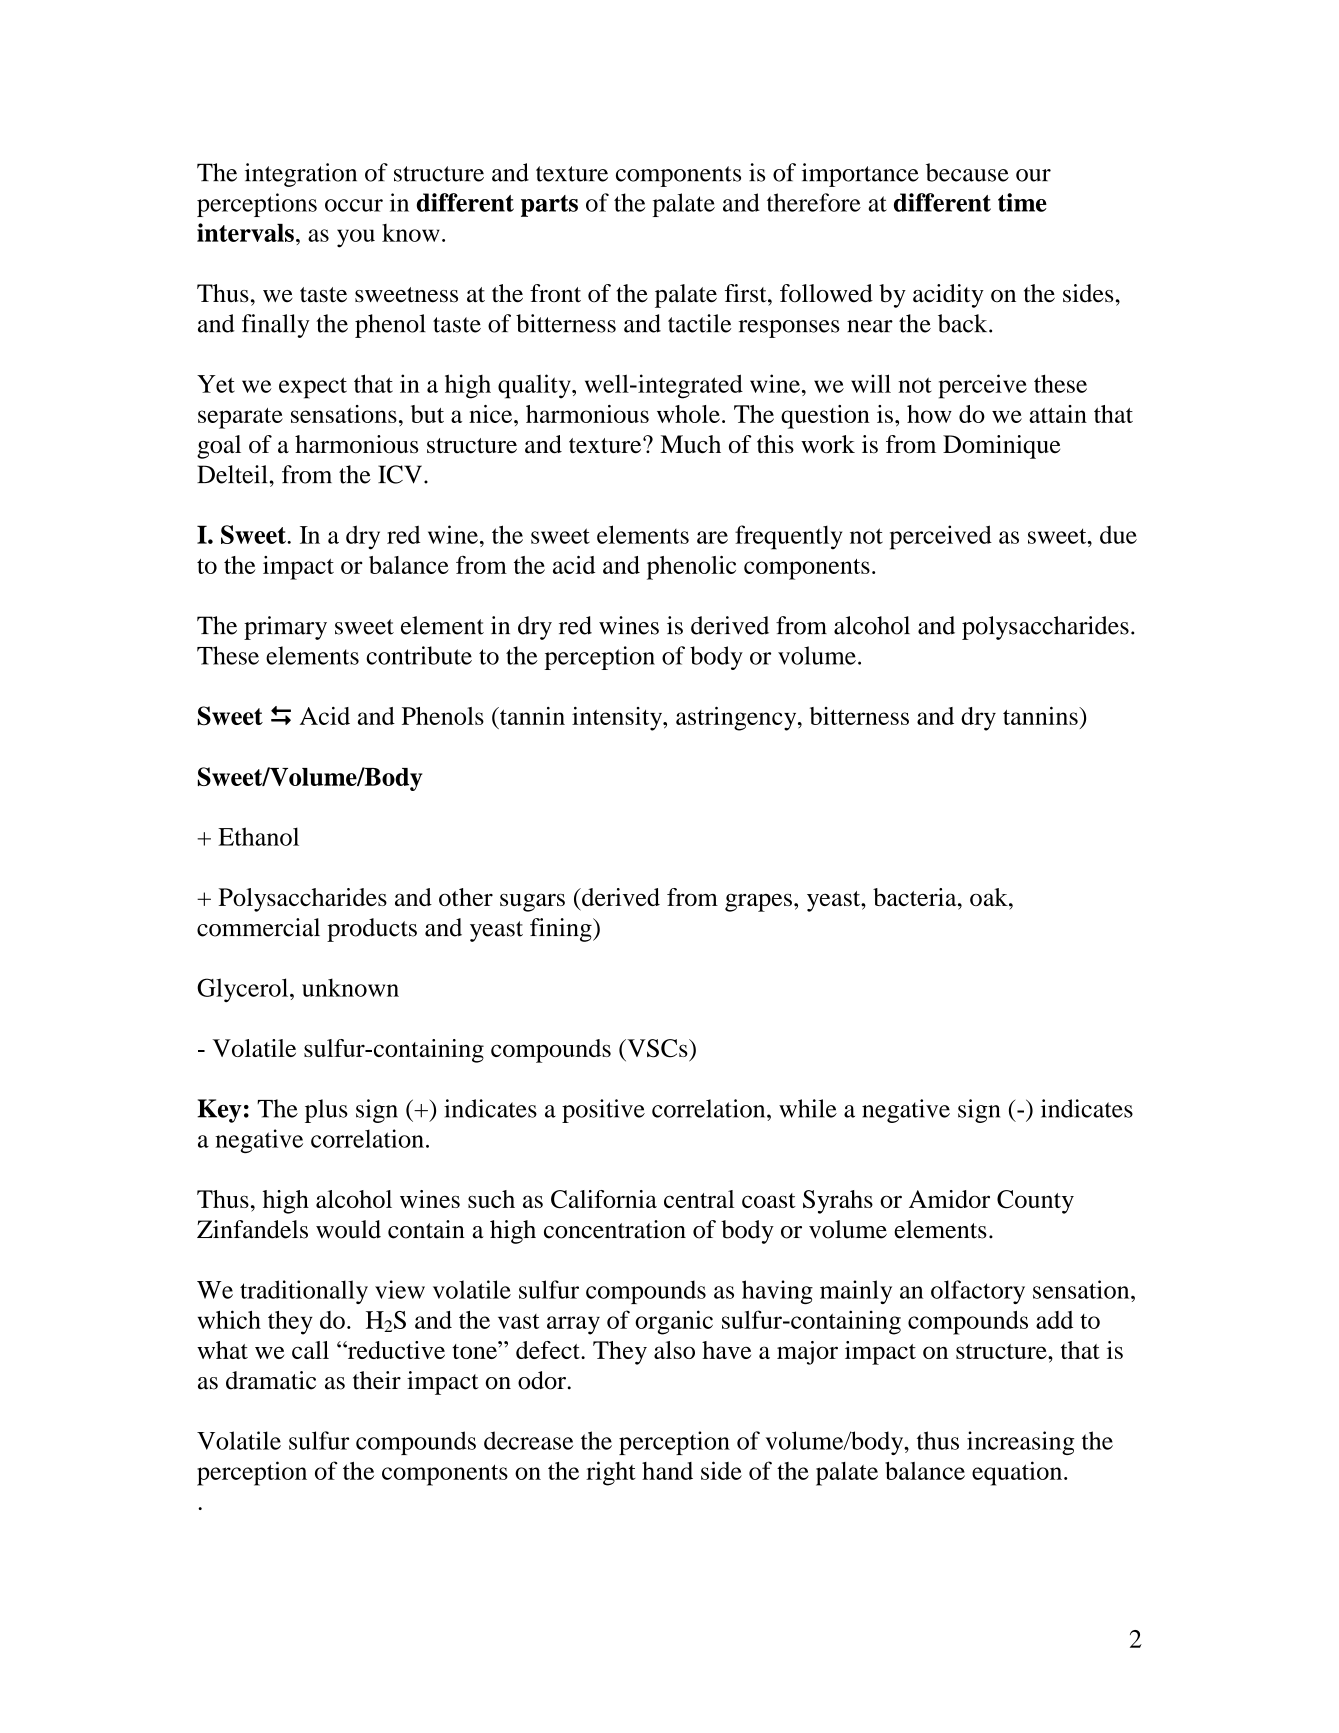 Image resolution: width=1339 pixels, height=1733 pixels. What do you see at coordinates (667, 1471) in the document?
I see `hand` at bounding box center [667, 1471].
